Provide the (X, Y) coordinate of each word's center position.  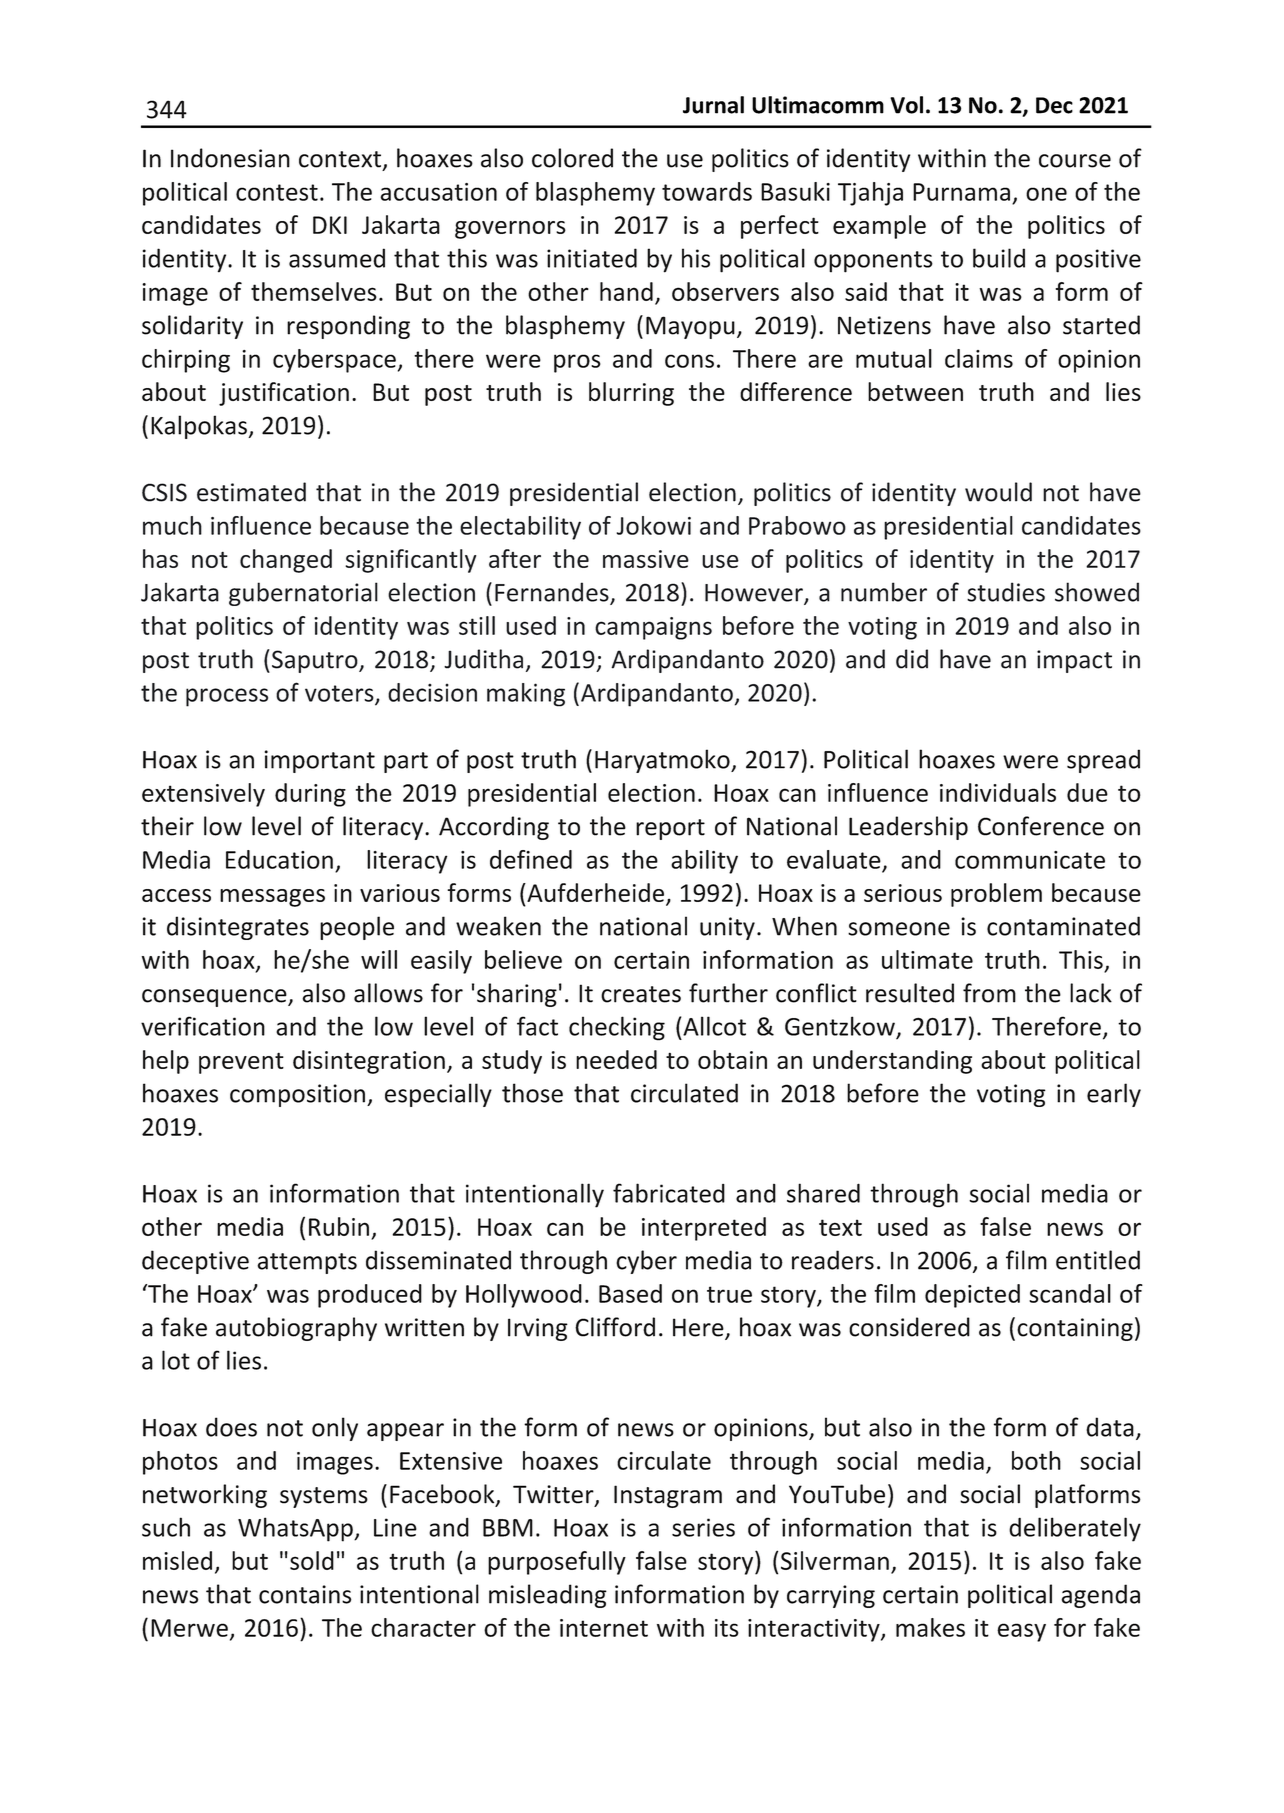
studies (1006, 592)
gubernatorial (303, 594)
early (1114, 1095)
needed (616, 1059)
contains (305, 1594)
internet (604, 1628)
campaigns (653, 628)
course (1075, 161)
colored (572, 158)
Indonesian (230, 158)
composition (297, 1095)
